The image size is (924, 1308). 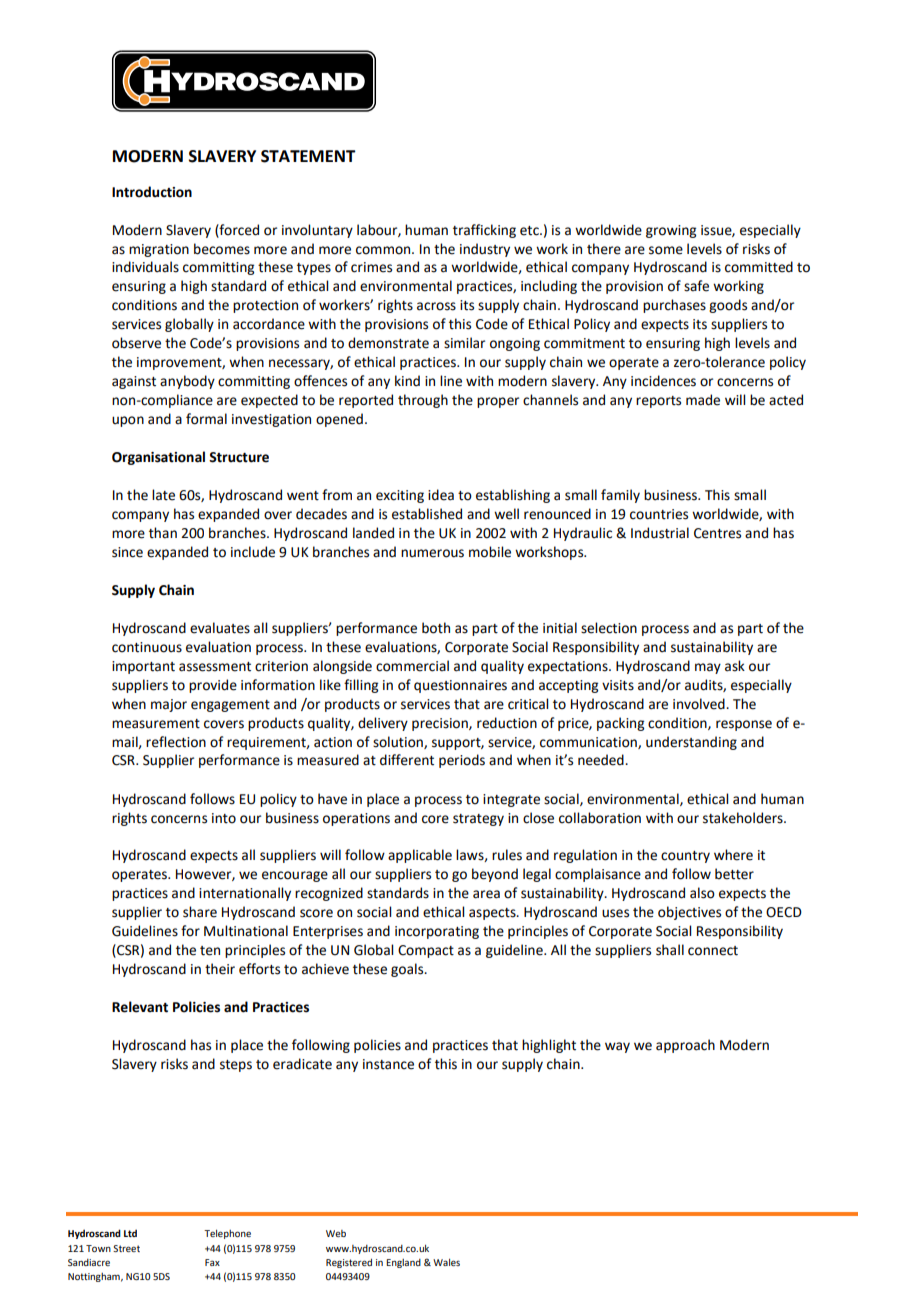 I want to click on precision, so click(x=441, y=724).
